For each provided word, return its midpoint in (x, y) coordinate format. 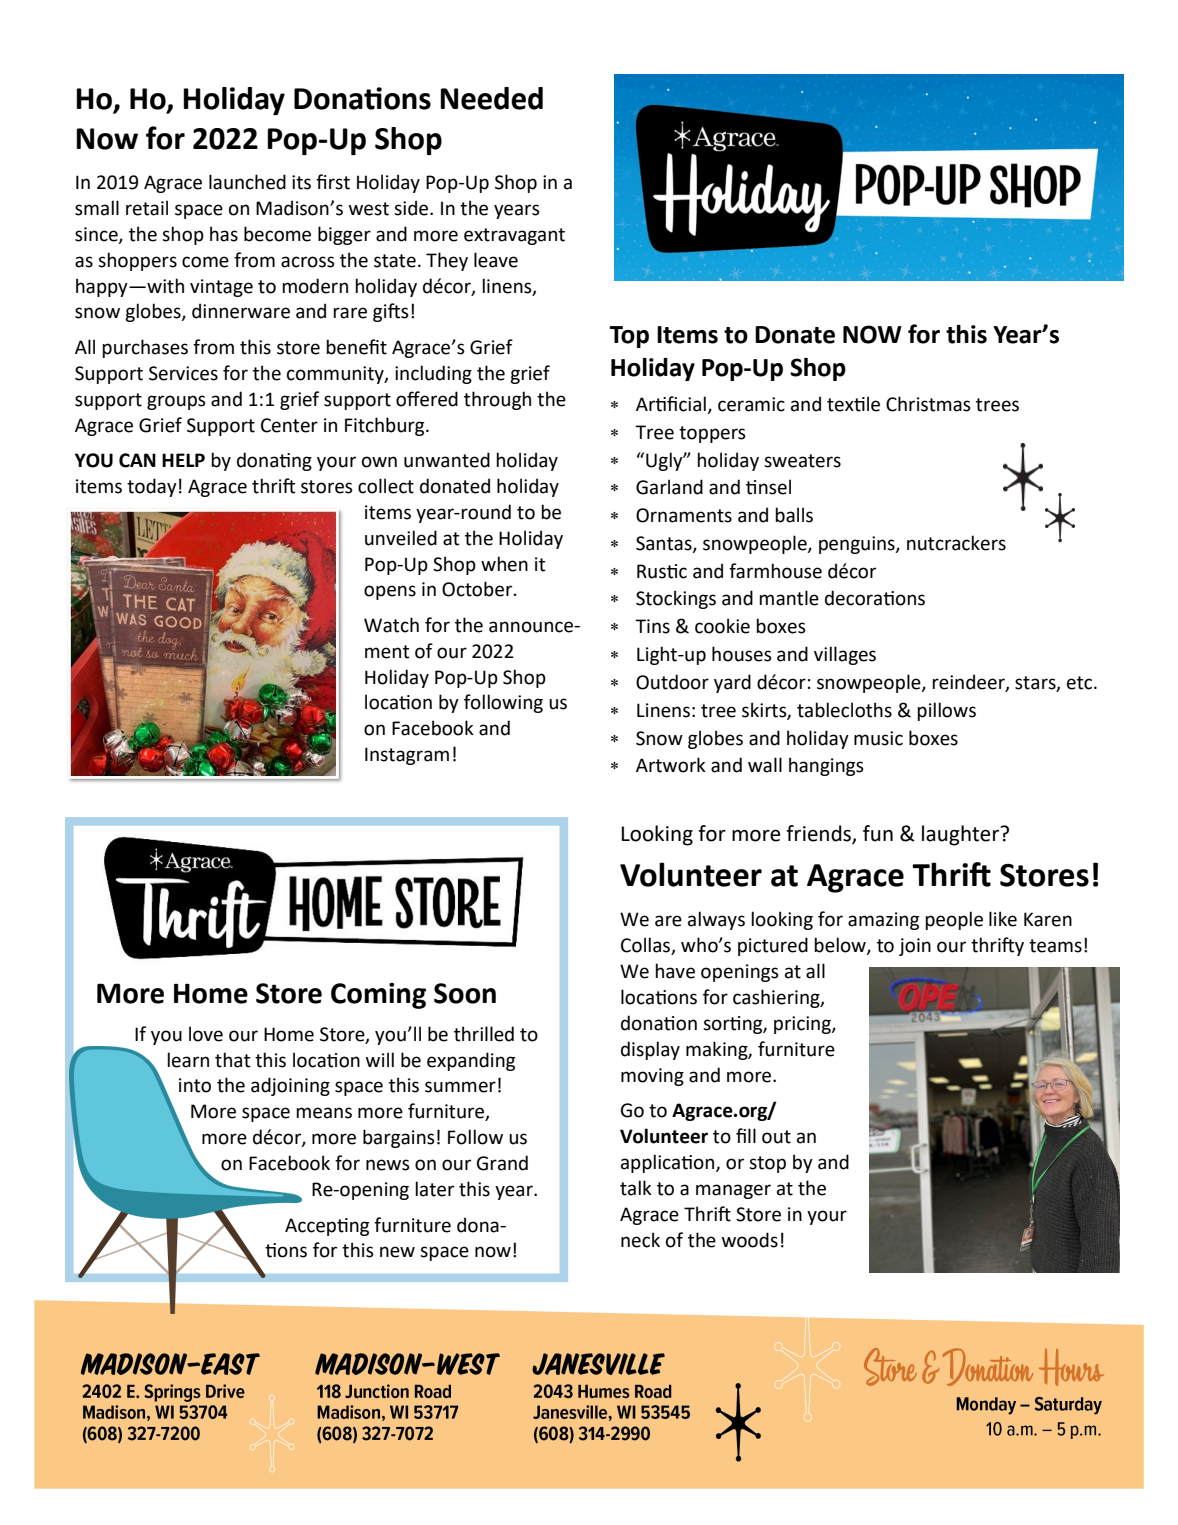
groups (176, 402)
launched (247, 182)
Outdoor (672, 682)
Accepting (327, 1227)
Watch (391, 625)
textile (853, 404)
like (1003, 919)
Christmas (928, 404)
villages (845, 655)
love (206, 1034)
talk (636, 1188)
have (675, 971)
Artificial (672, 405)
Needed (491, 98)
